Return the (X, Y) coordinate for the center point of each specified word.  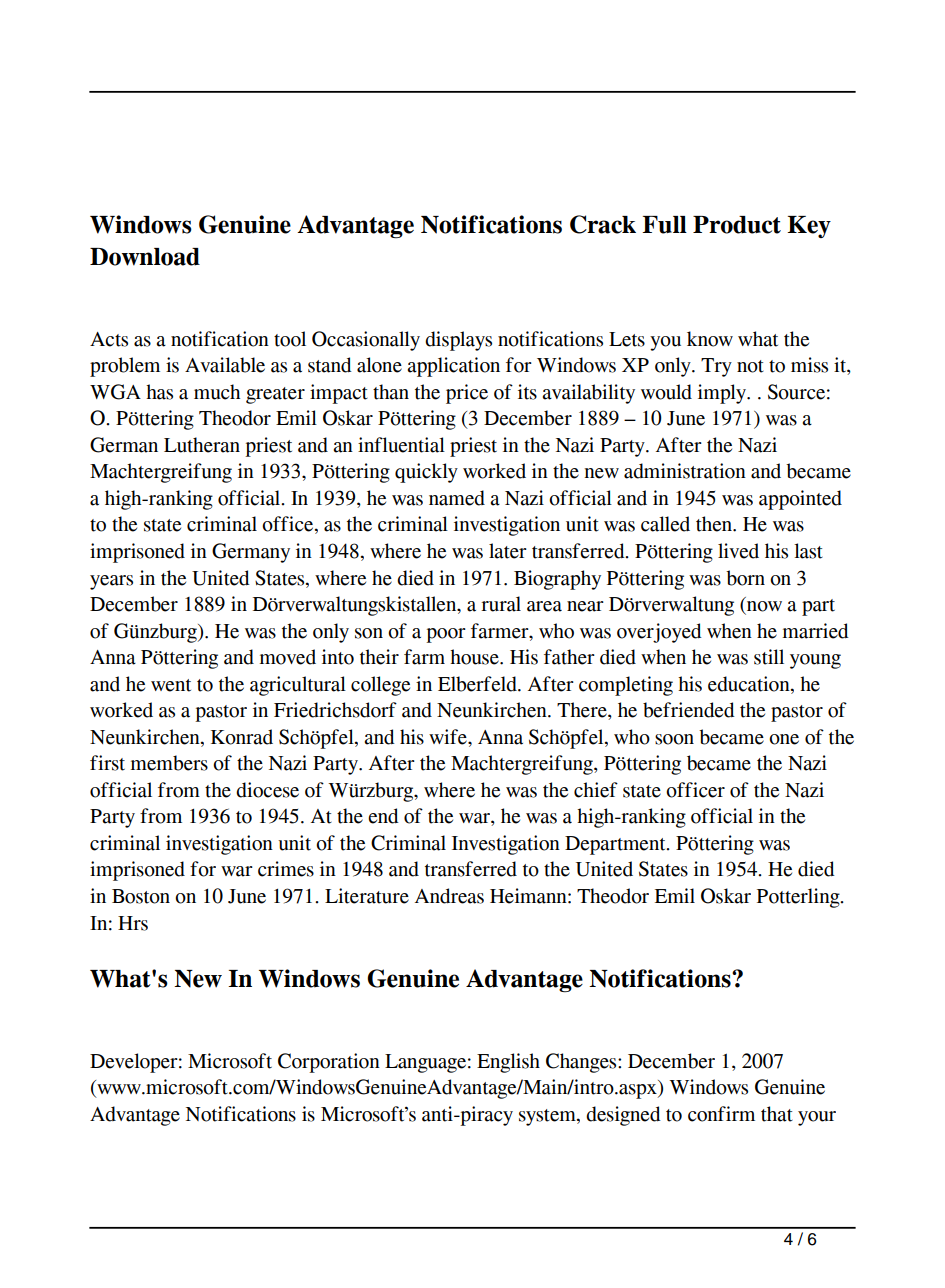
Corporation (329, 1063)
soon (674, 739)
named (457, 498)
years (111, 582)
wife (449, 737)
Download (145, 257)
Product (737, 225)
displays (458, 341)
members (169, 763)
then (715, 524)
